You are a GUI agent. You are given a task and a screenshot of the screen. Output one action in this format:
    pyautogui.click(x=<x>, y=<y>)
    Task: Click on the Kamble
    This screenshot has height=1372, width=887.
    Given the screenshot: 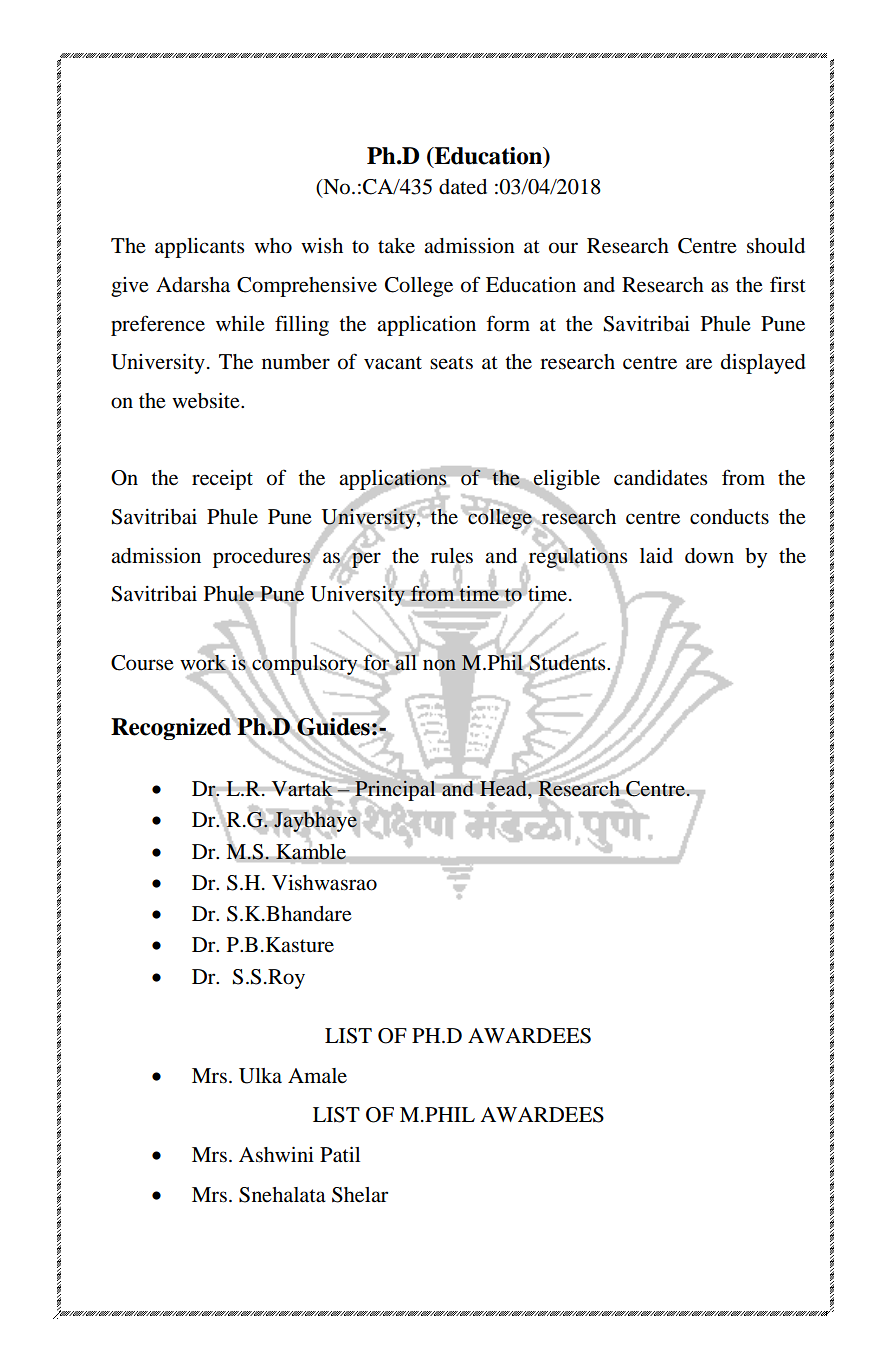 What is the action you would take?
    pyautogui.click(x=311, y=852)
